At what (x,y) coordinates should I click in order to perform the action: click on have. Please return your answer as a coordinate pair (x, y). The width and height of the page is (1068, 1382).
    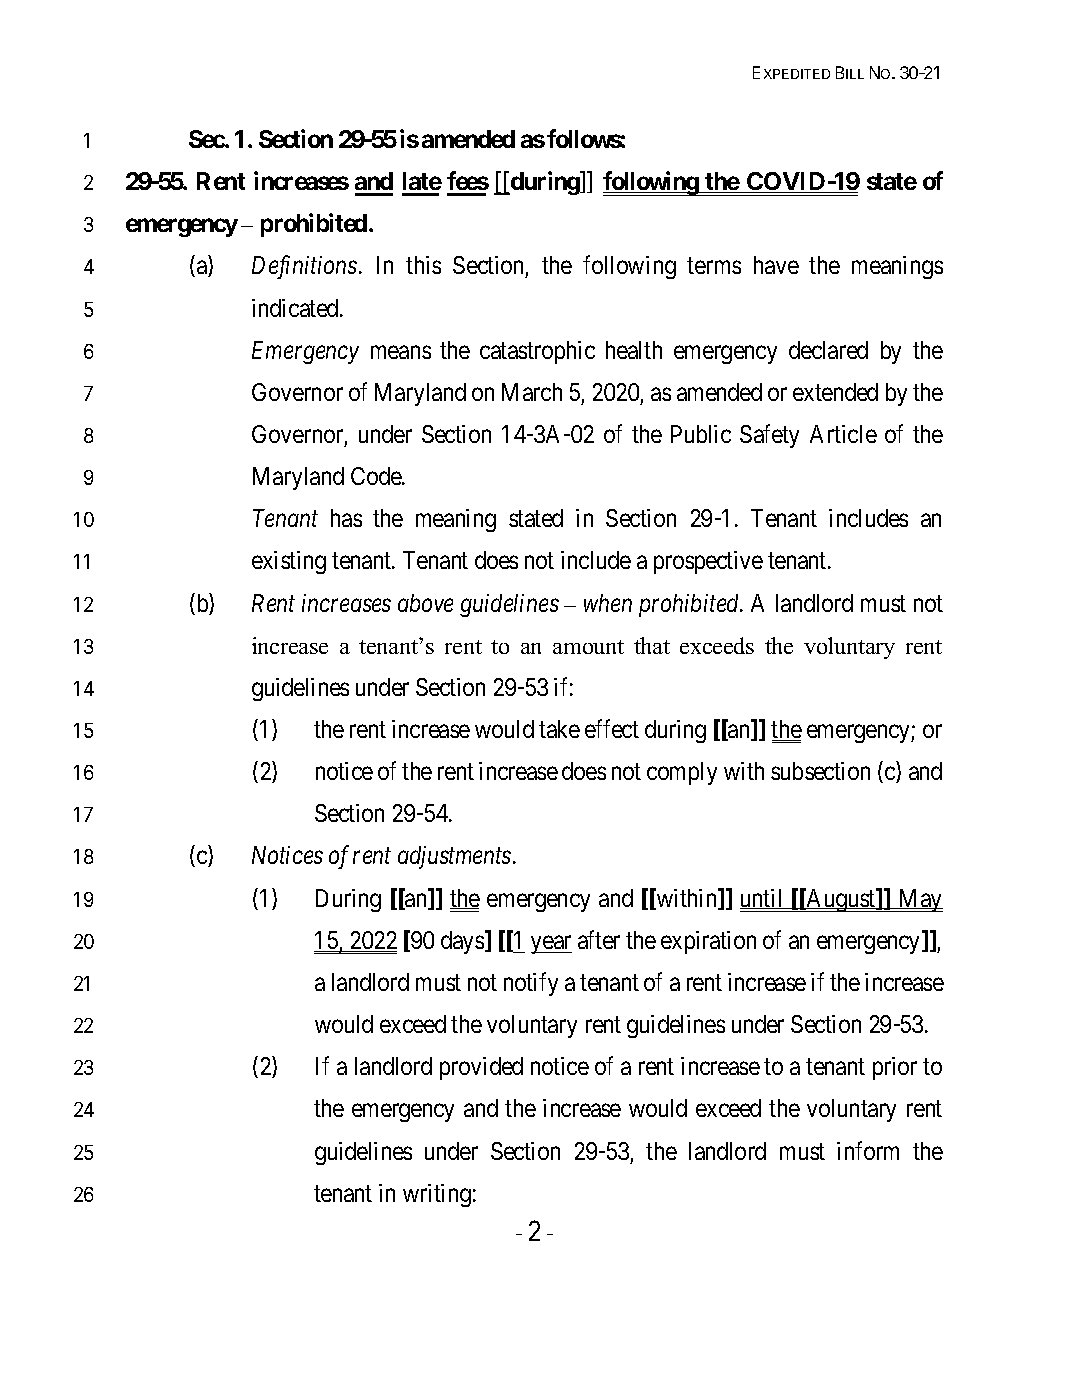
    Looking at the image, I should click on (776, 265).
